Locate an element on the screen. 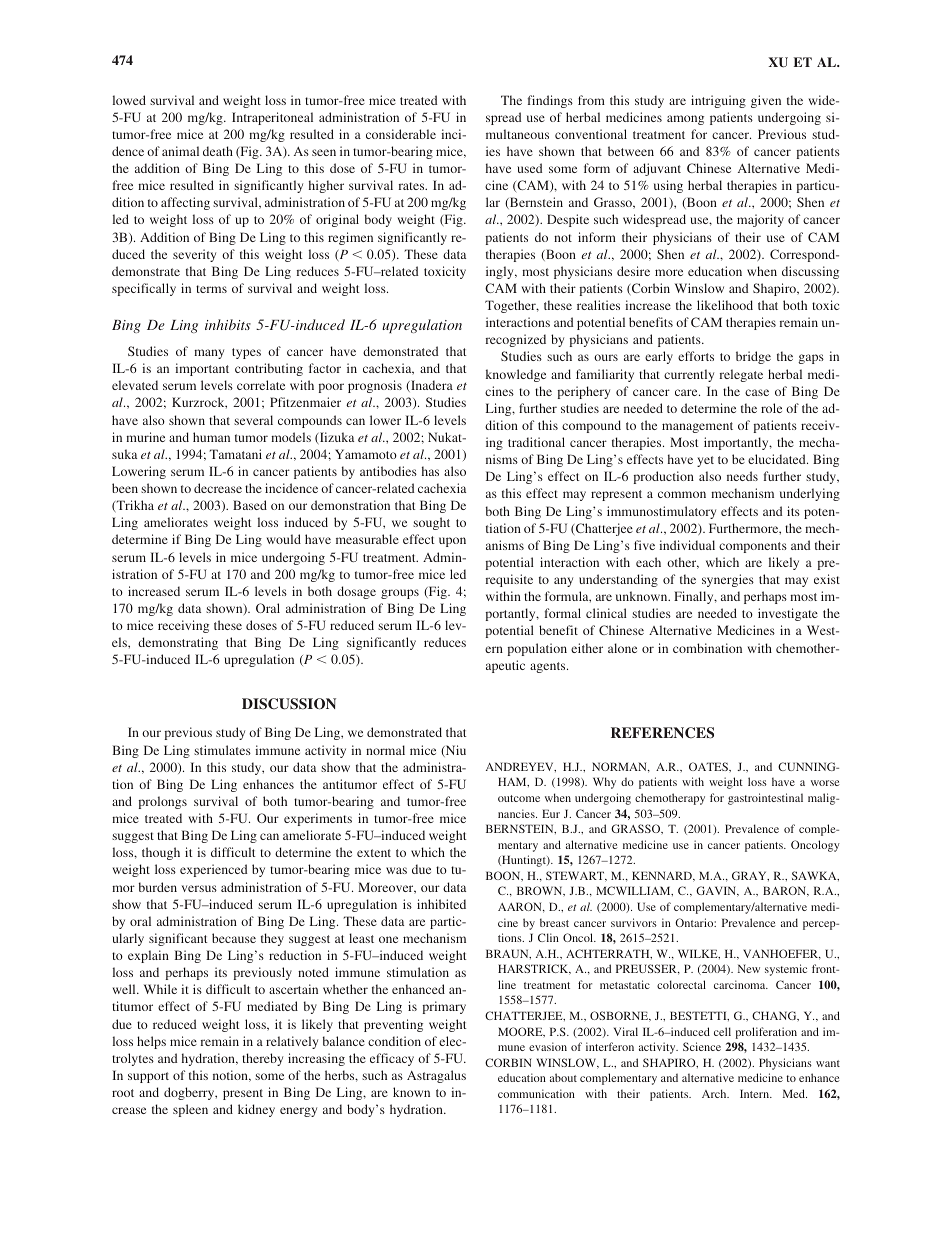 This screenshot has height=1233, width=952. given is located at coordinates (766, 101).
